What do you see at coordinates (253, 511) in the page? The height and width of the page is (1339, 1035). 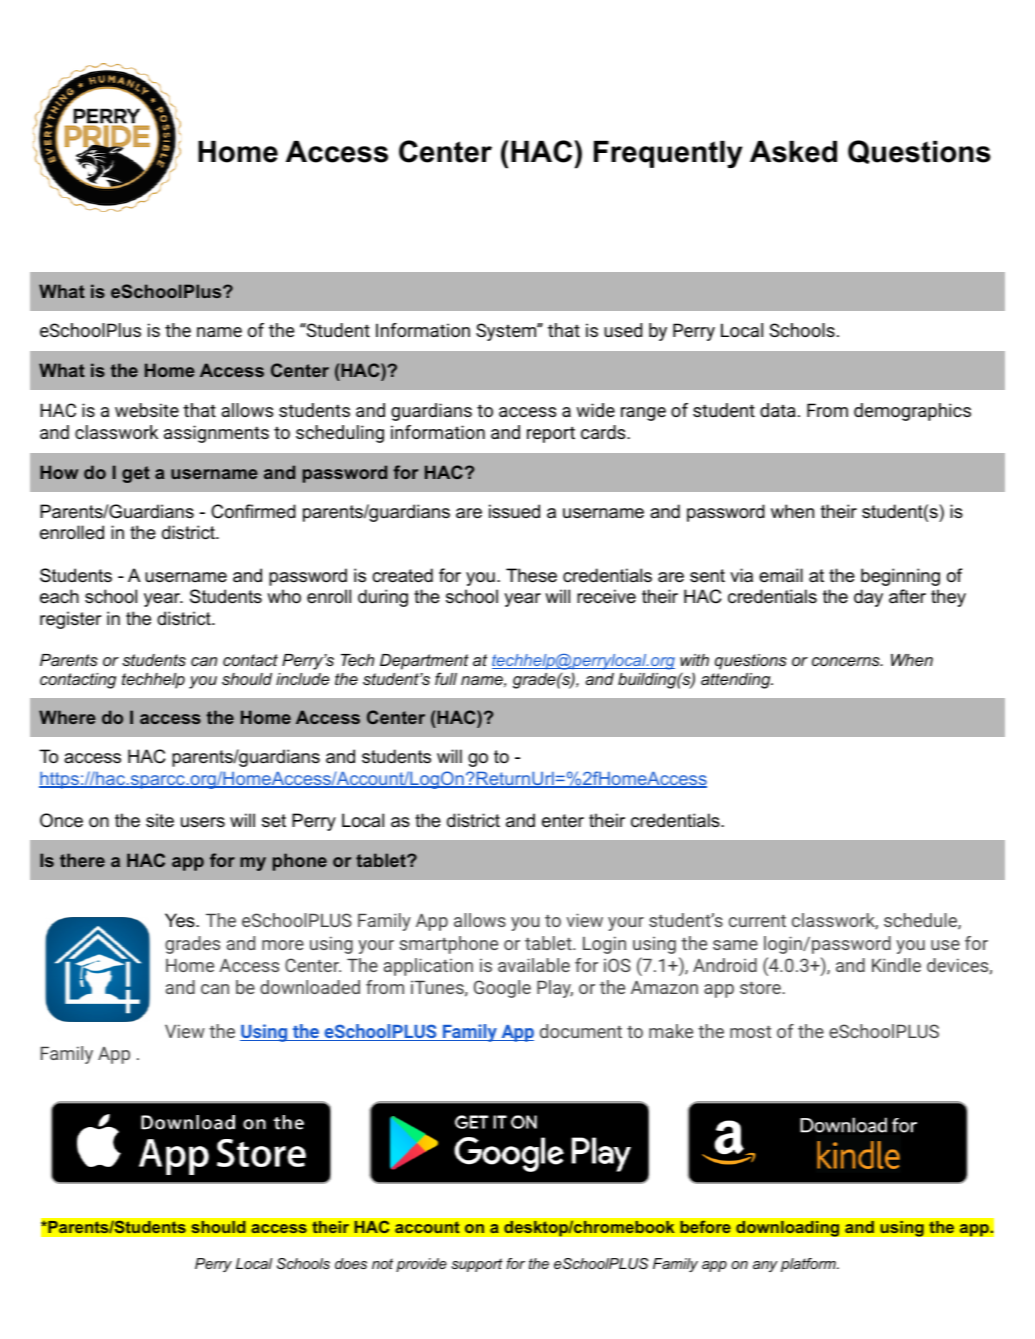 I see `Confirmed` at bounding box center [253, 511].
